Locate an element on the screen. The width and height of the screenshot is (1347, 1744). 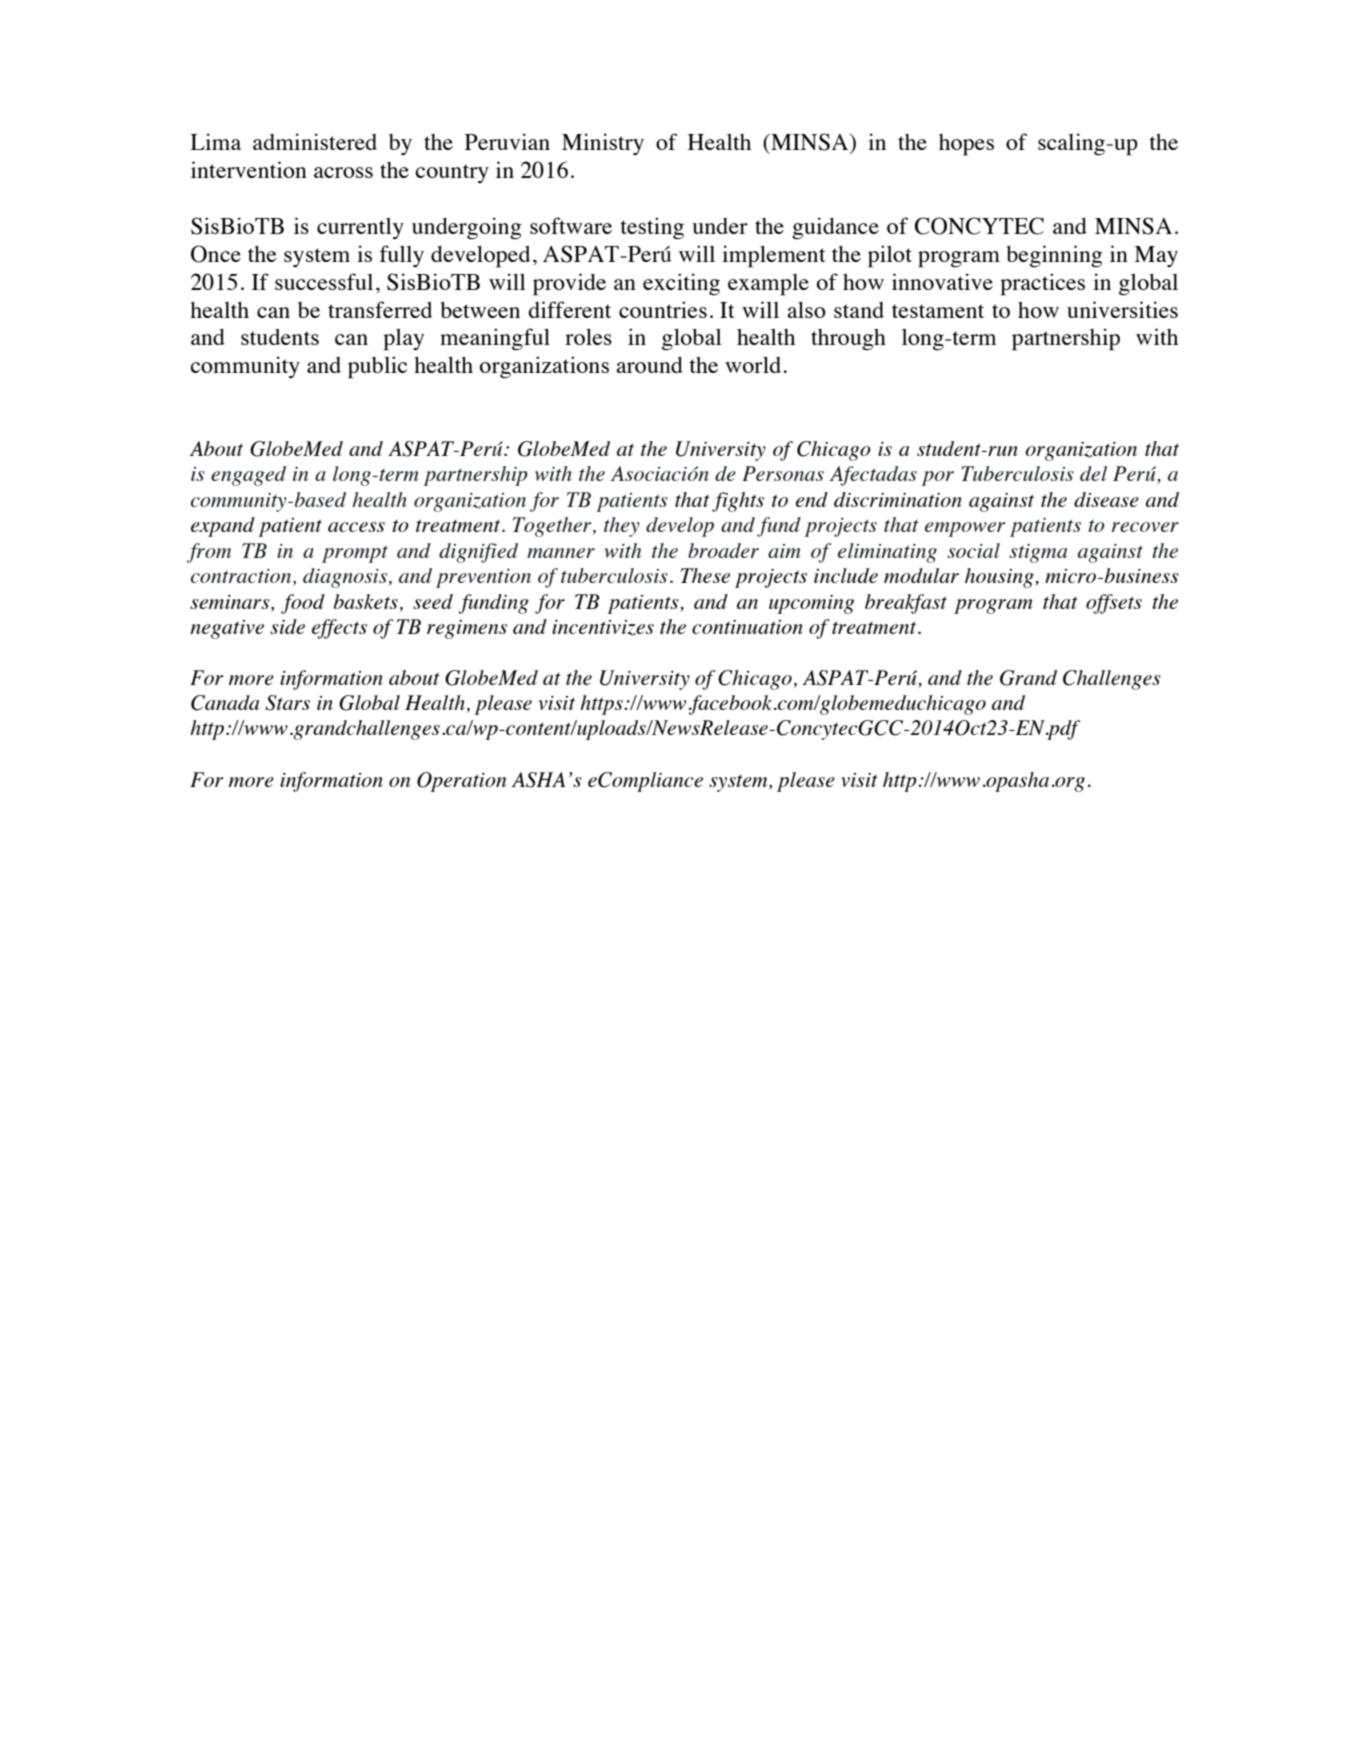
prompt is located at coordinates (355, 554).
